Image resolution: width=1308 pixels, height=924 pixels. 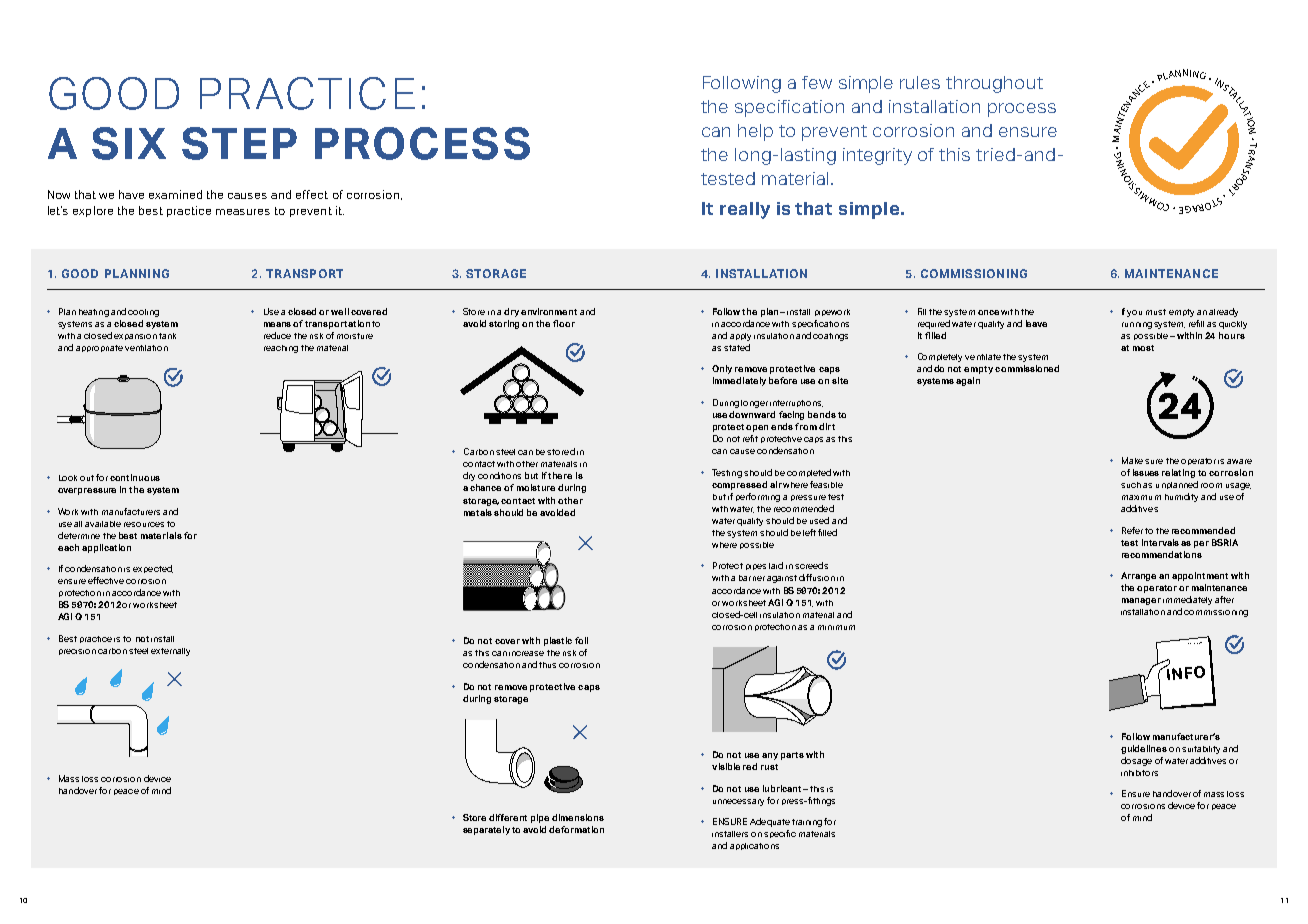 I want to click on separately, so click(x=486, y=830).
